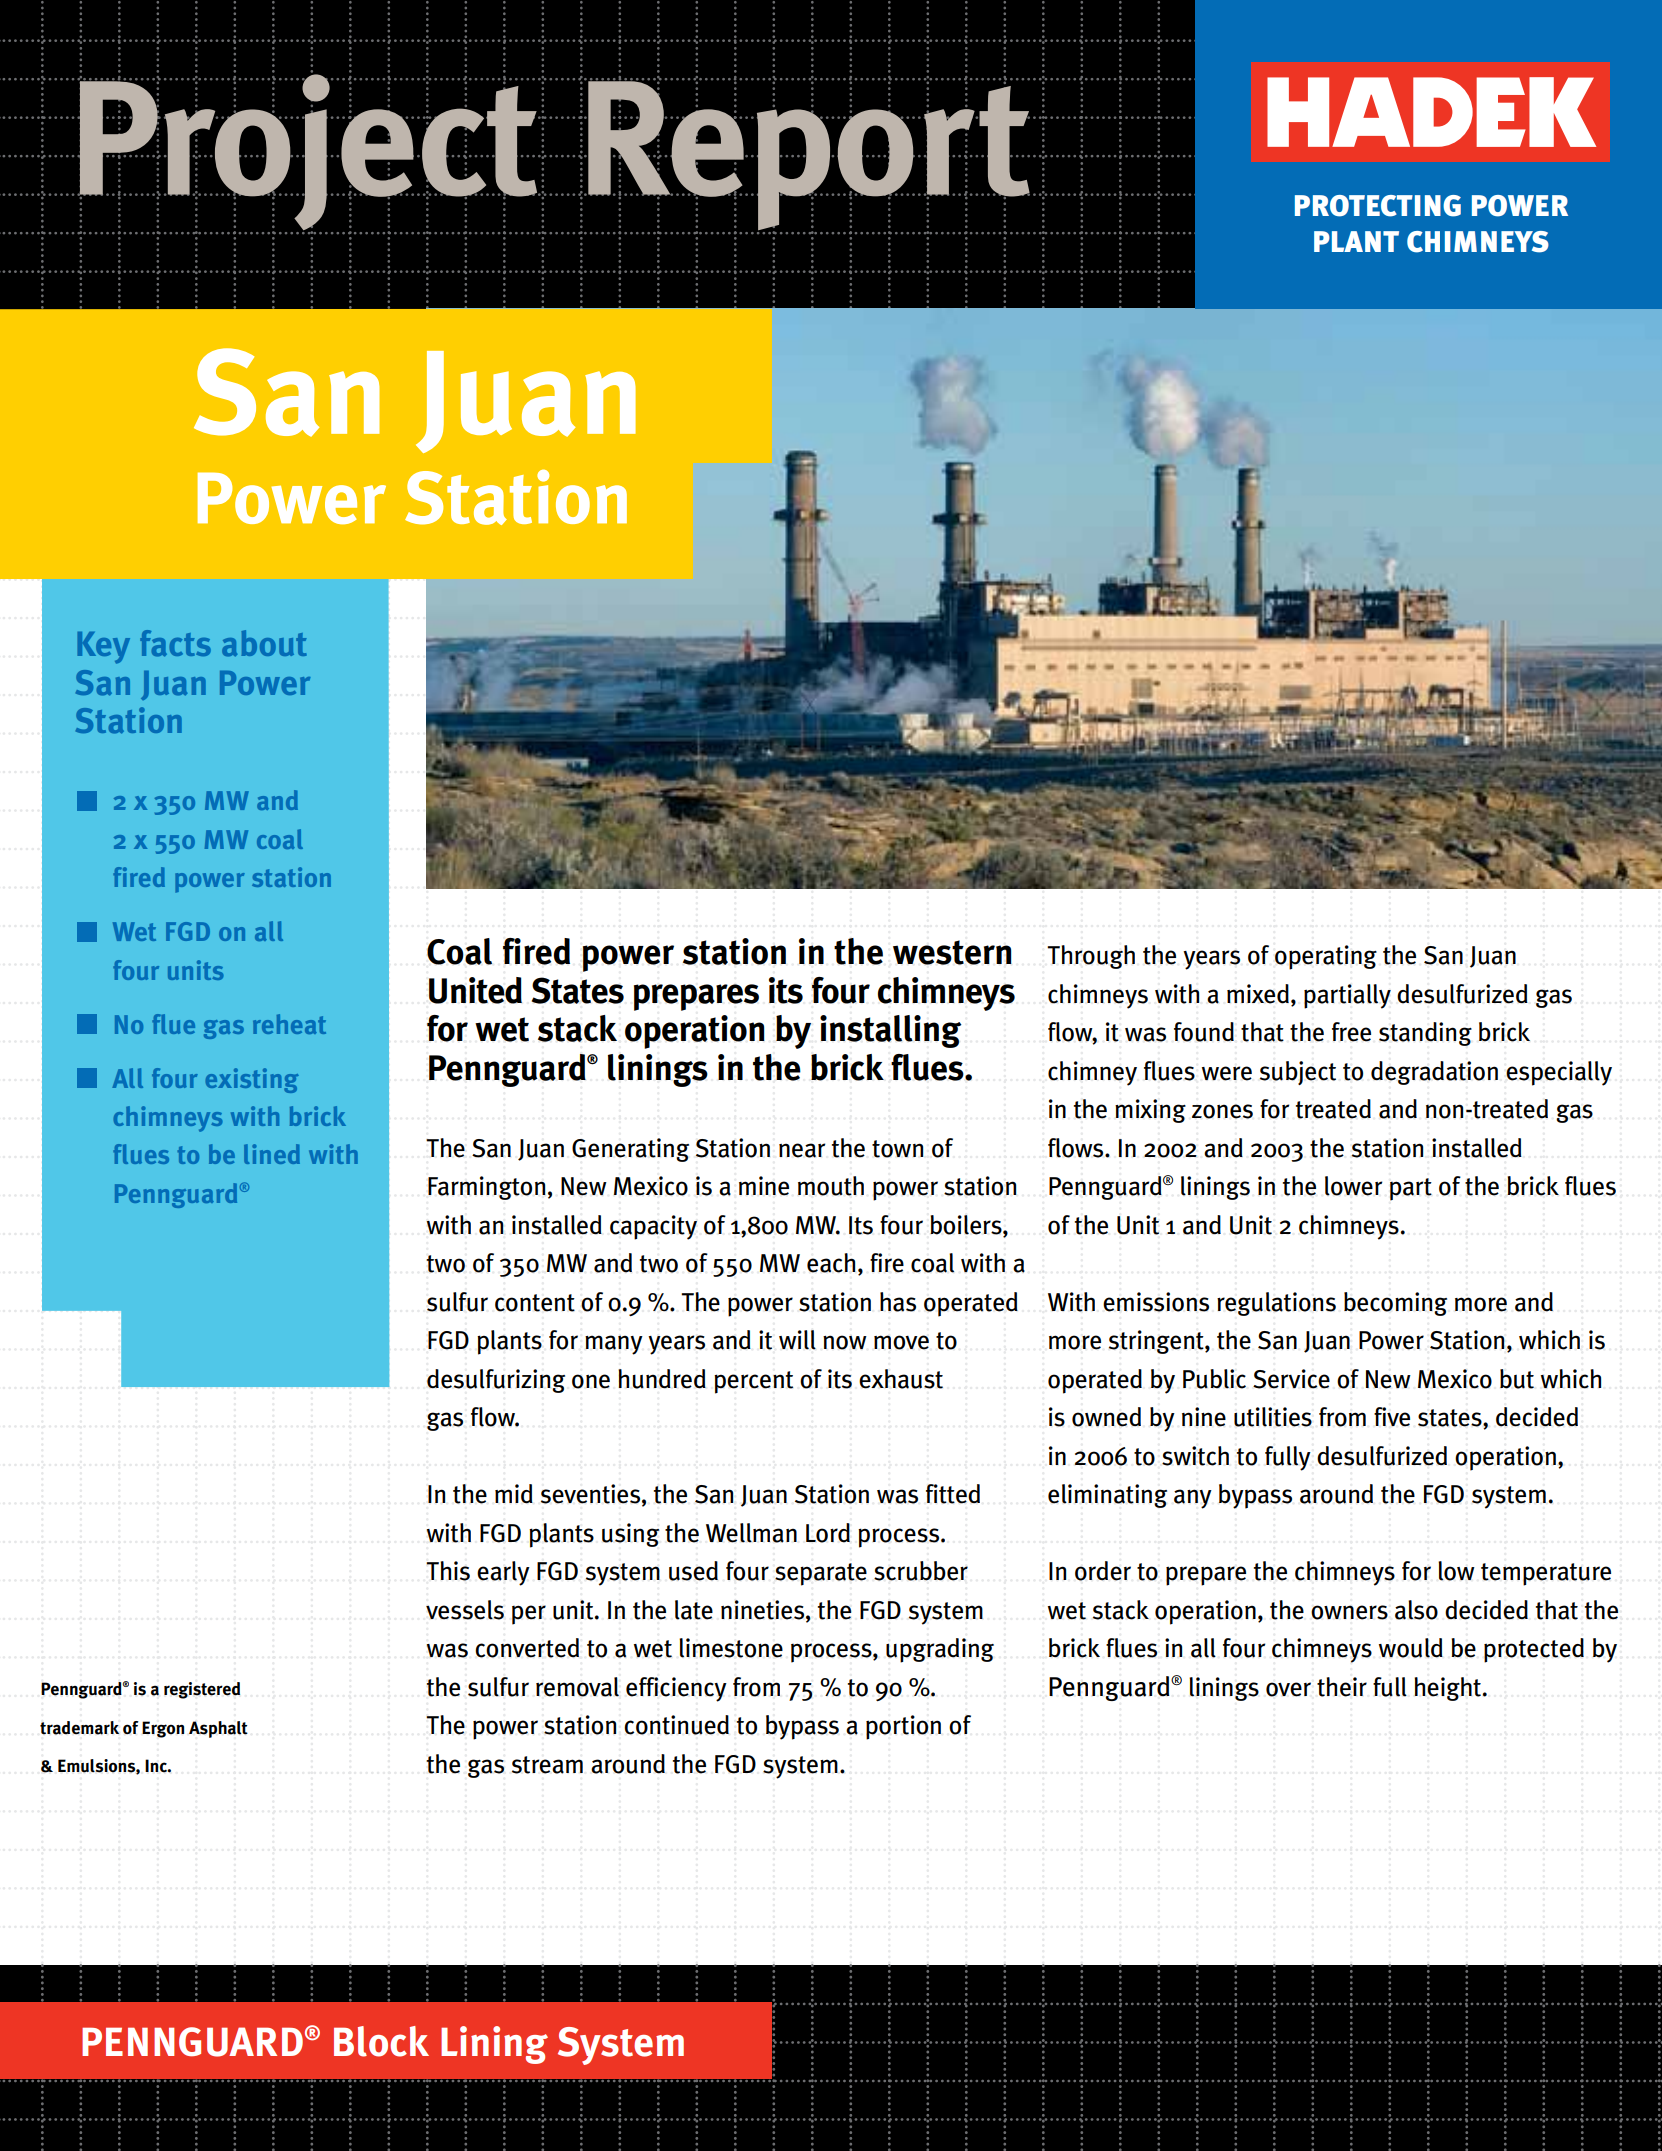 The image size is (1662, 2151). Describe the element at coordinates (381, 2041) in the document. I see `Block` at that location.
